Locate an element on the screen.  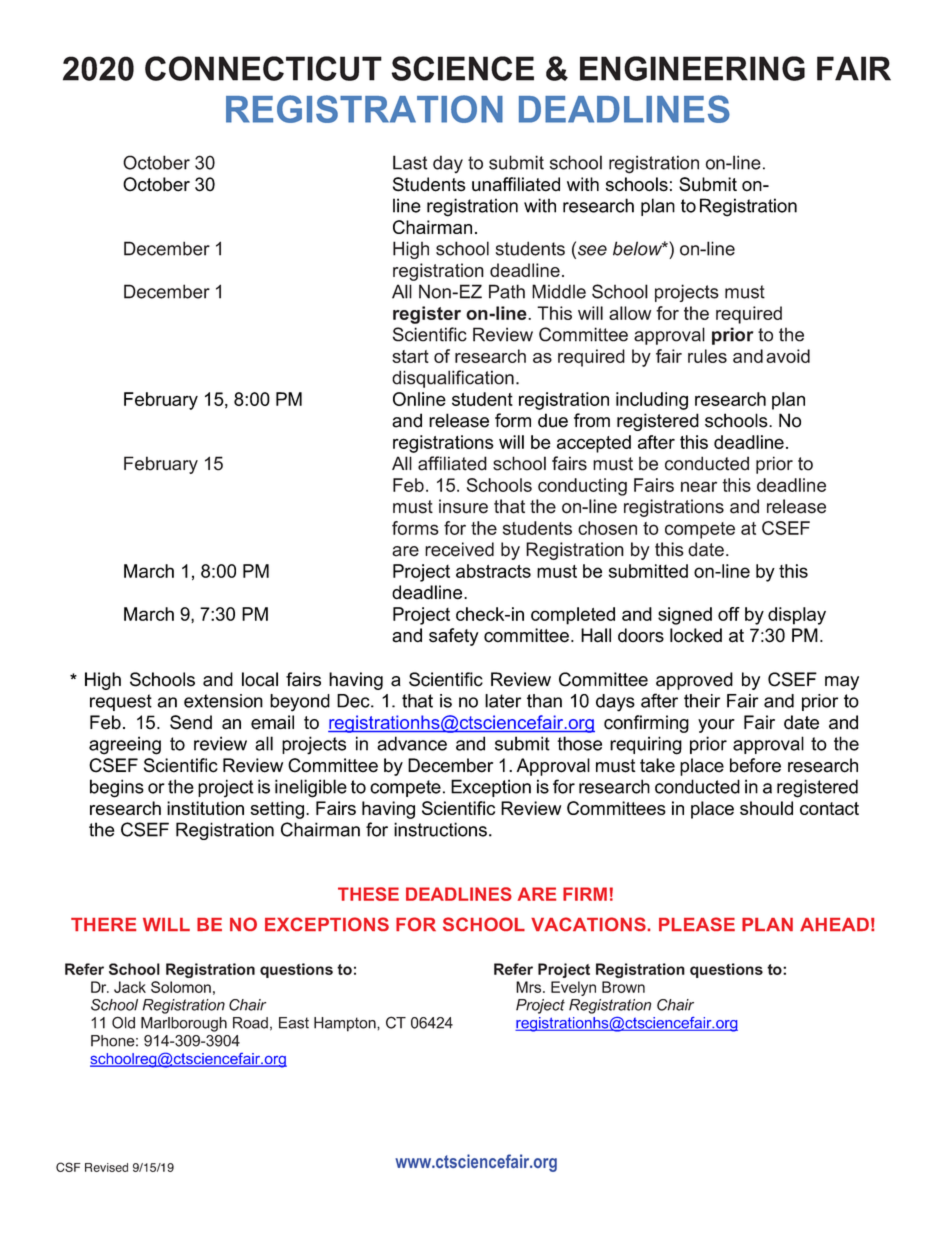
Brown is located at coordinates (623, 987).
